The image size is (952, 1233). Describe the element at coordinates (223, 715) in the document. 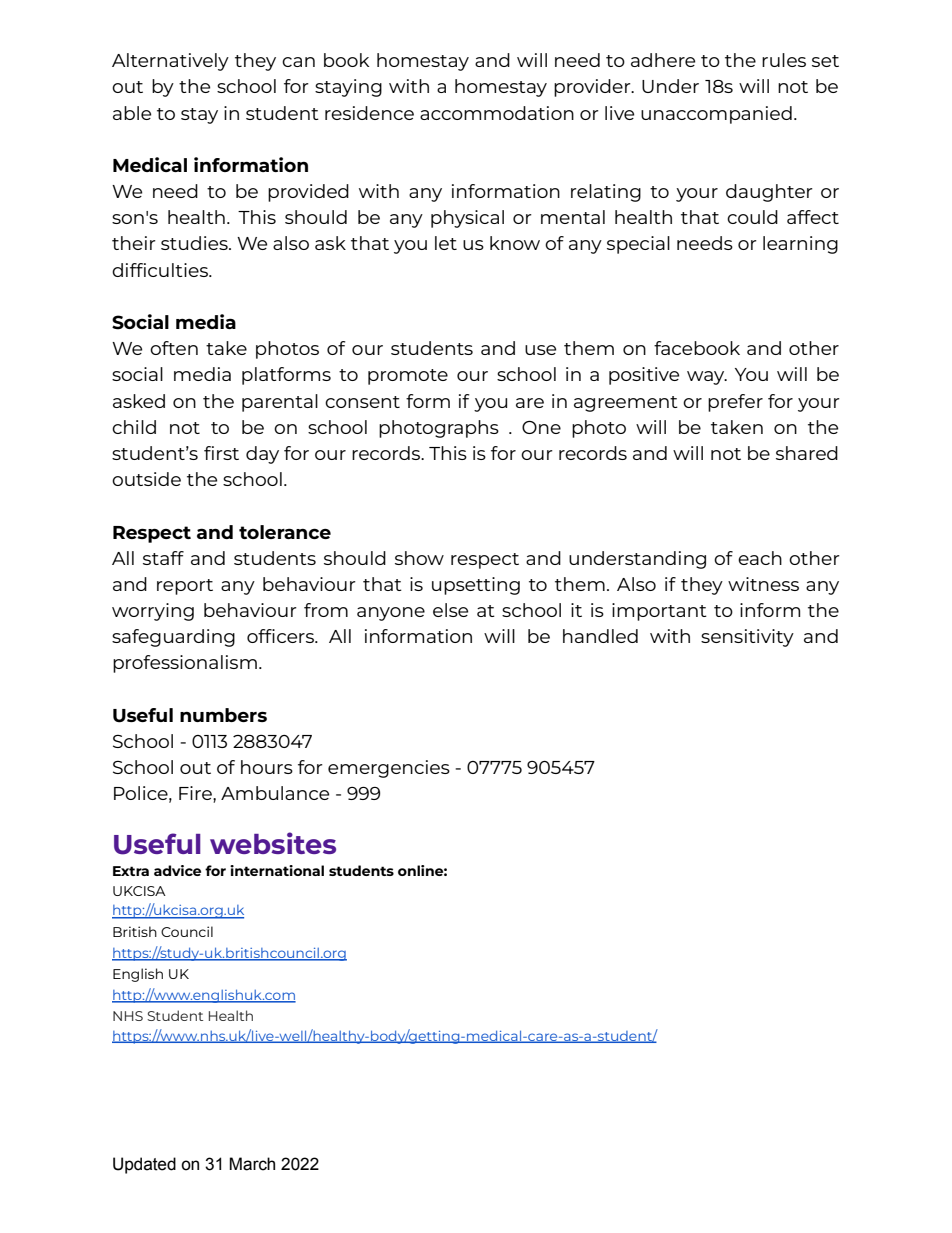

I see `numbers` at that location.
